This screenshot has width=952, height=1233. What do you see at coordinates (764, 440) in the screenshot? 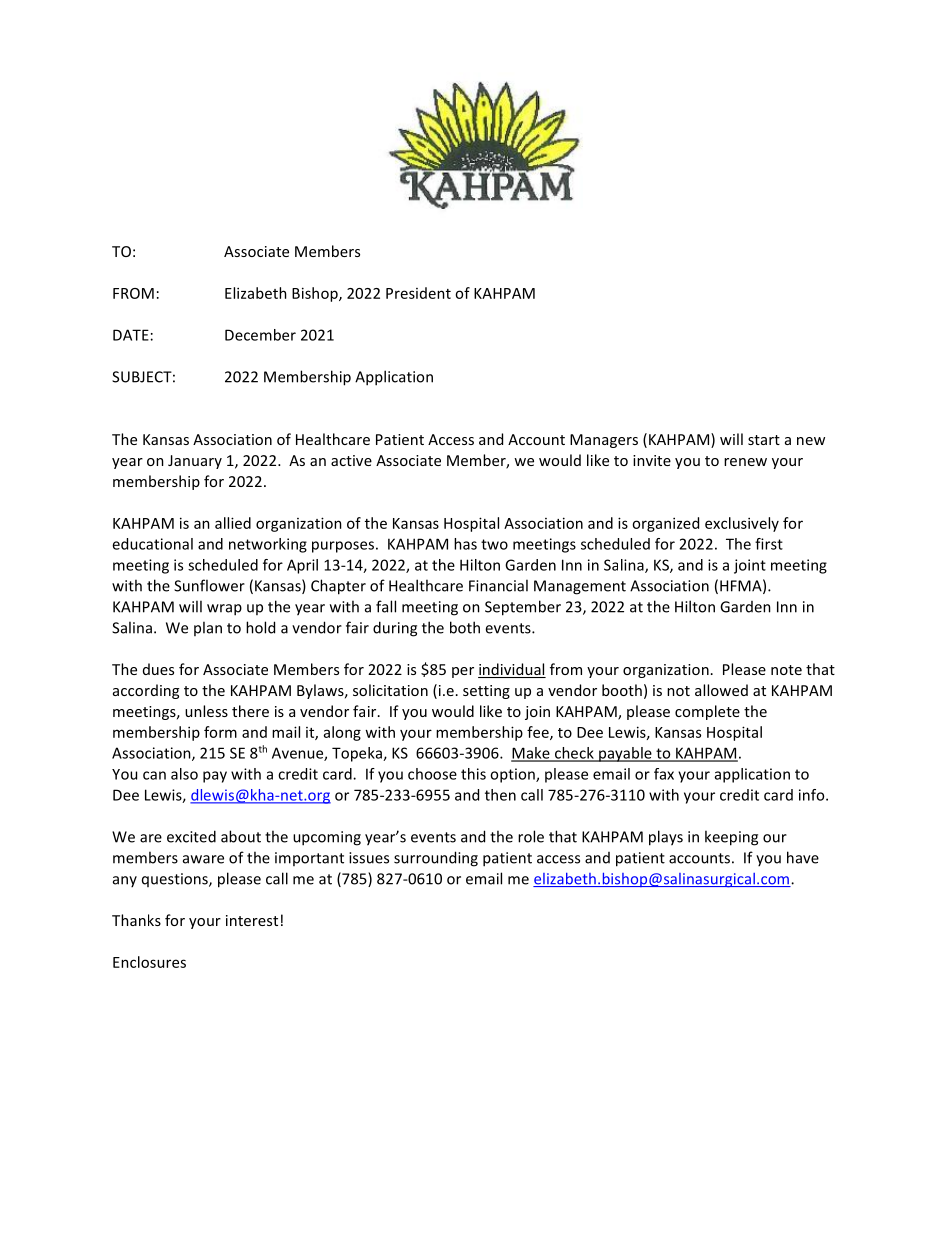
I see `start` at bounding box center [764, 440].
